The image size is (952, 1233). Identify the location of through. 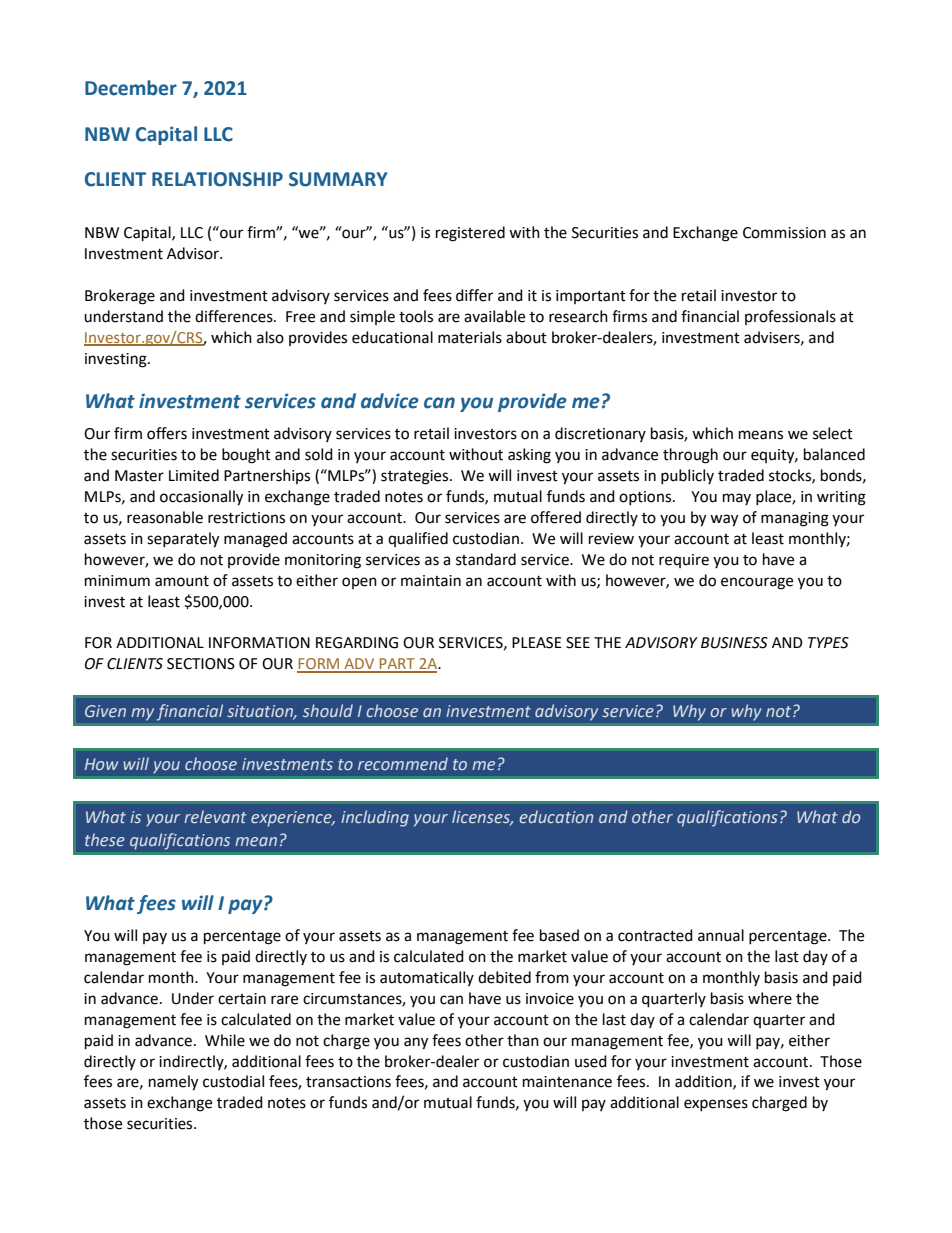
(690, 456).
